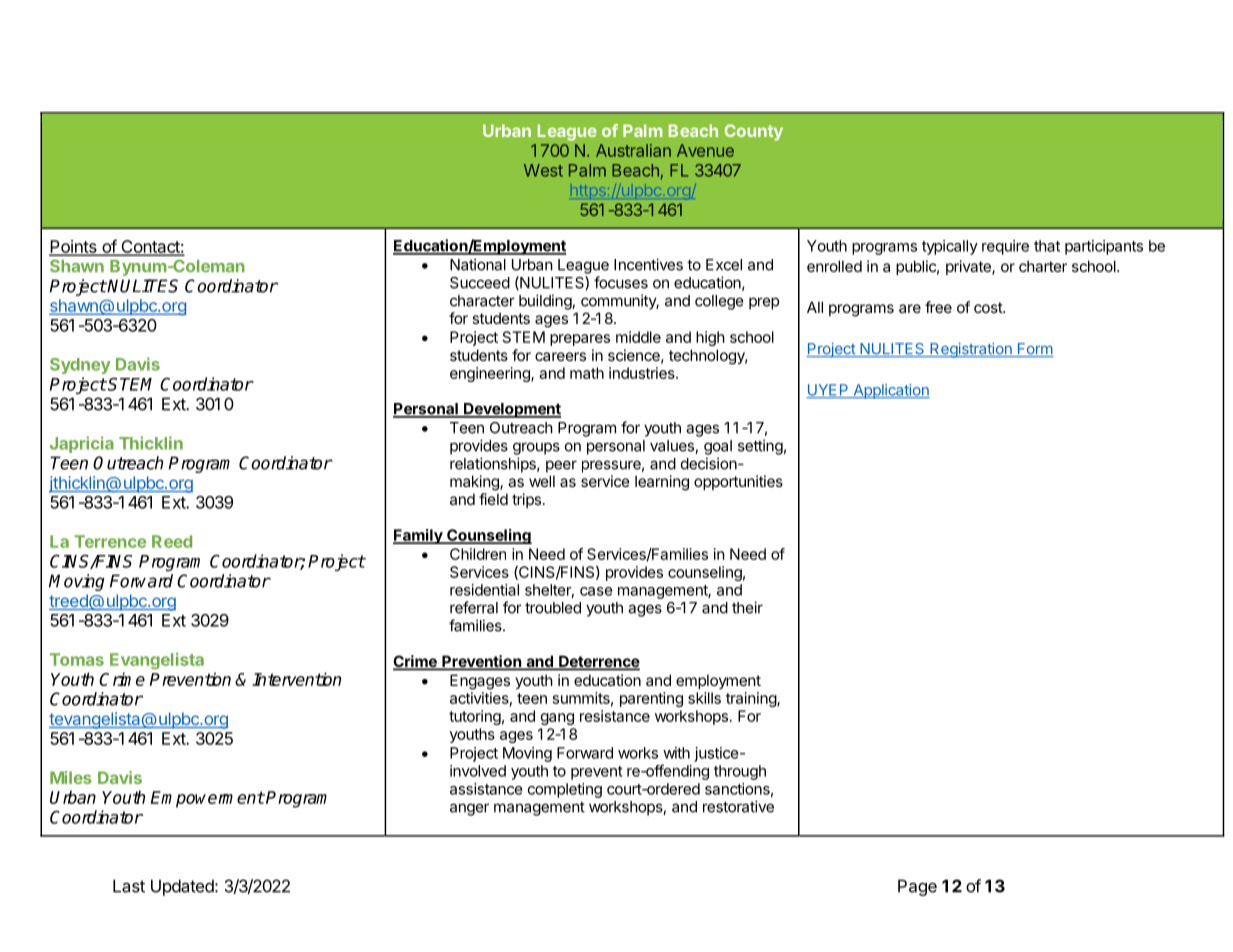  Describe the element at coordinates (917, 887) in the screenshot. I see `Page` at that location.
